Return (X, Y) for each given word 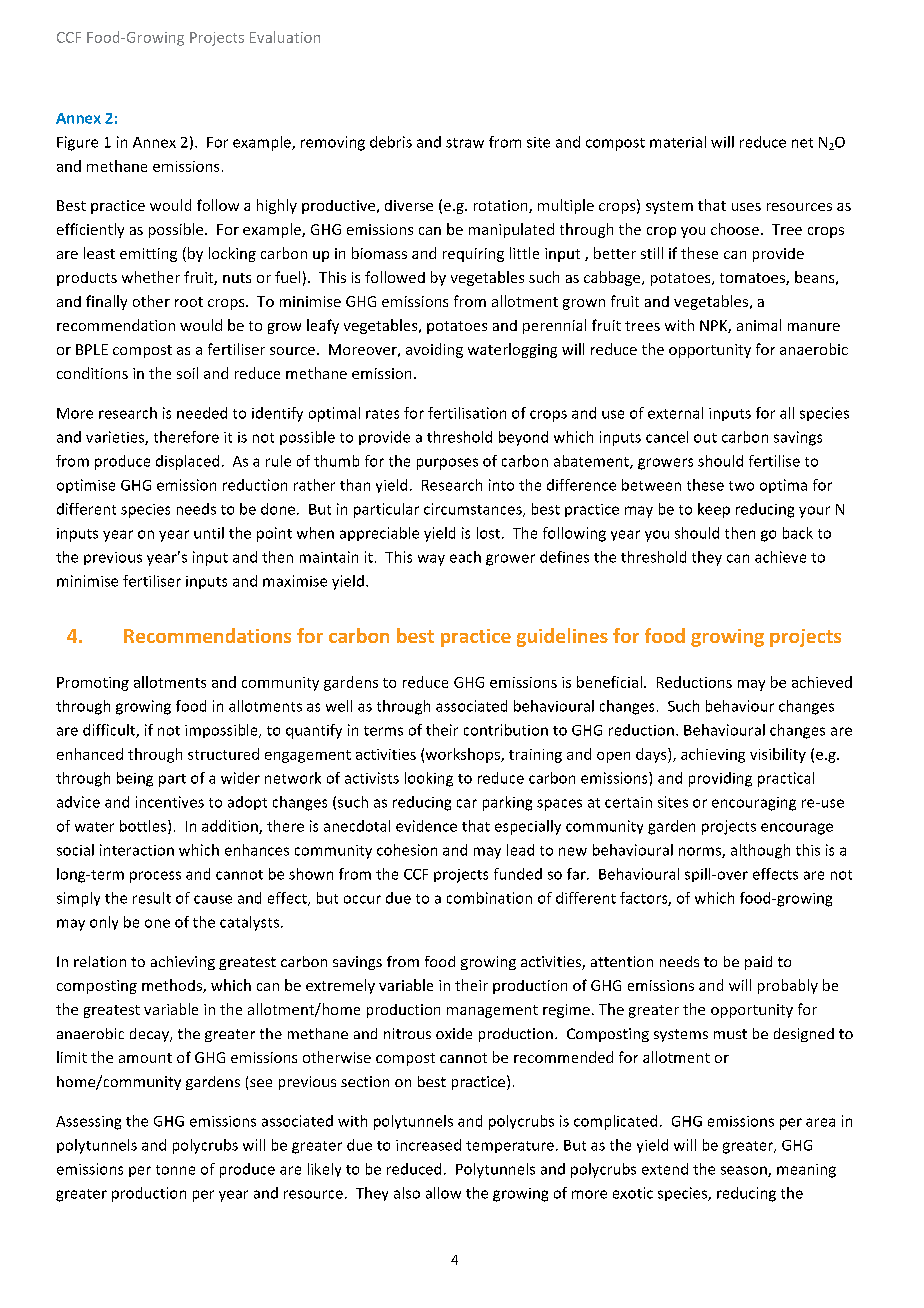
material (678, 142)
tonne (175, 1170)
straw (465, 143)
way (431, 560)
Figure (77, 143)
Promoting (93, 684)
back (798, 533)
